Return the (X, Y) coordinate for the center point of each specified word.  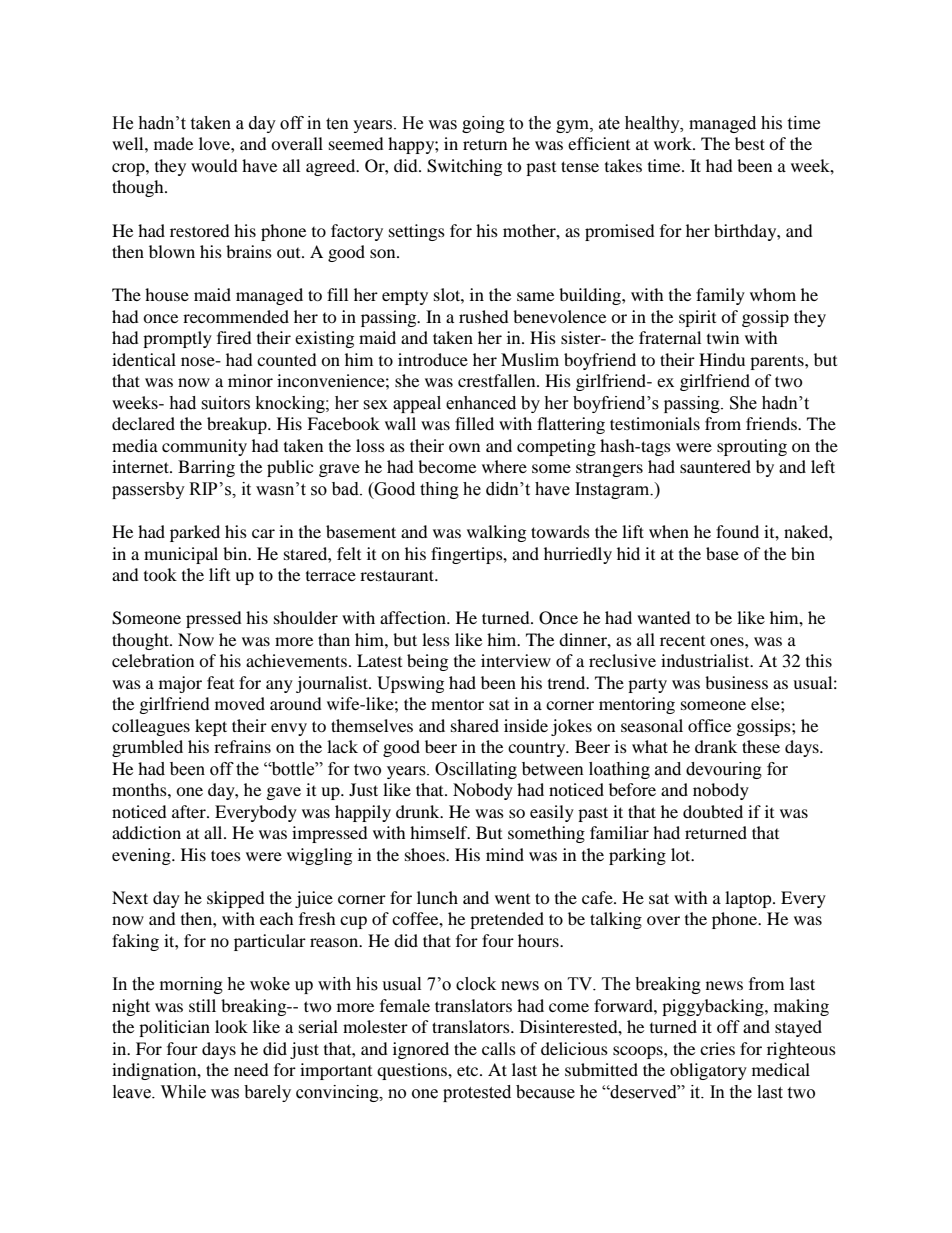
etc (469, 1071)
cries (717, 1048)
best (750, 143)
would (214, 165)
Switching (464, 167)
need (251, 1069)
